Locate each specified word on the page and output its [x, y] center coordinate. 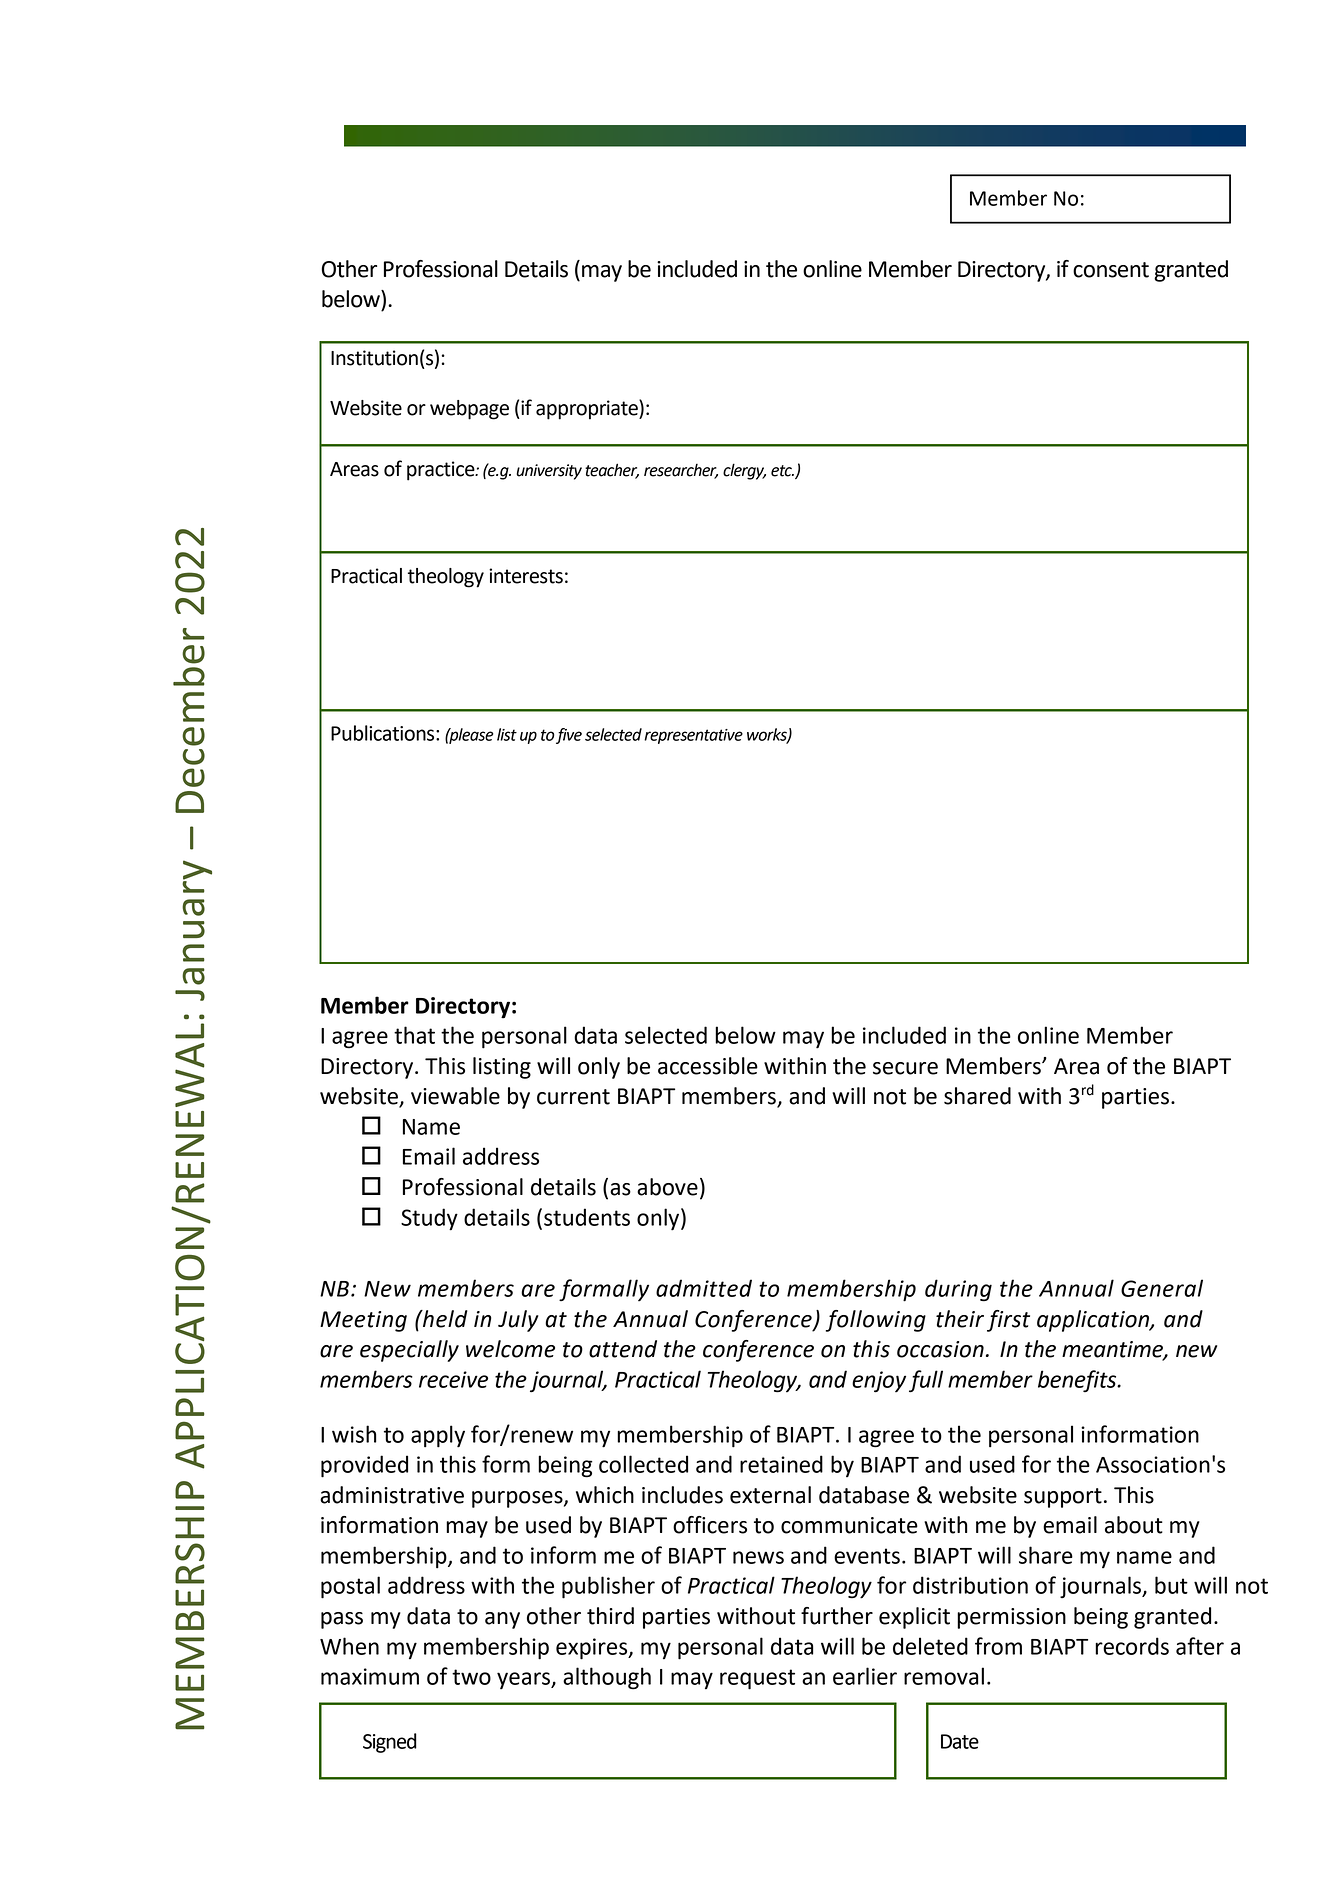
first [1008, 1321]
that [414, 1035]
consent [1111, 270]
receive [453, 1379]
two [471, 1677]
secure [905, 1068]
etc [782, 471]
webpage [469, 410]
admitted [704, 1288]
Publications [384, 733]
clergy [744, 471]
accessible [708, 1066]
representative [693, 736]
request [757, 1679]
